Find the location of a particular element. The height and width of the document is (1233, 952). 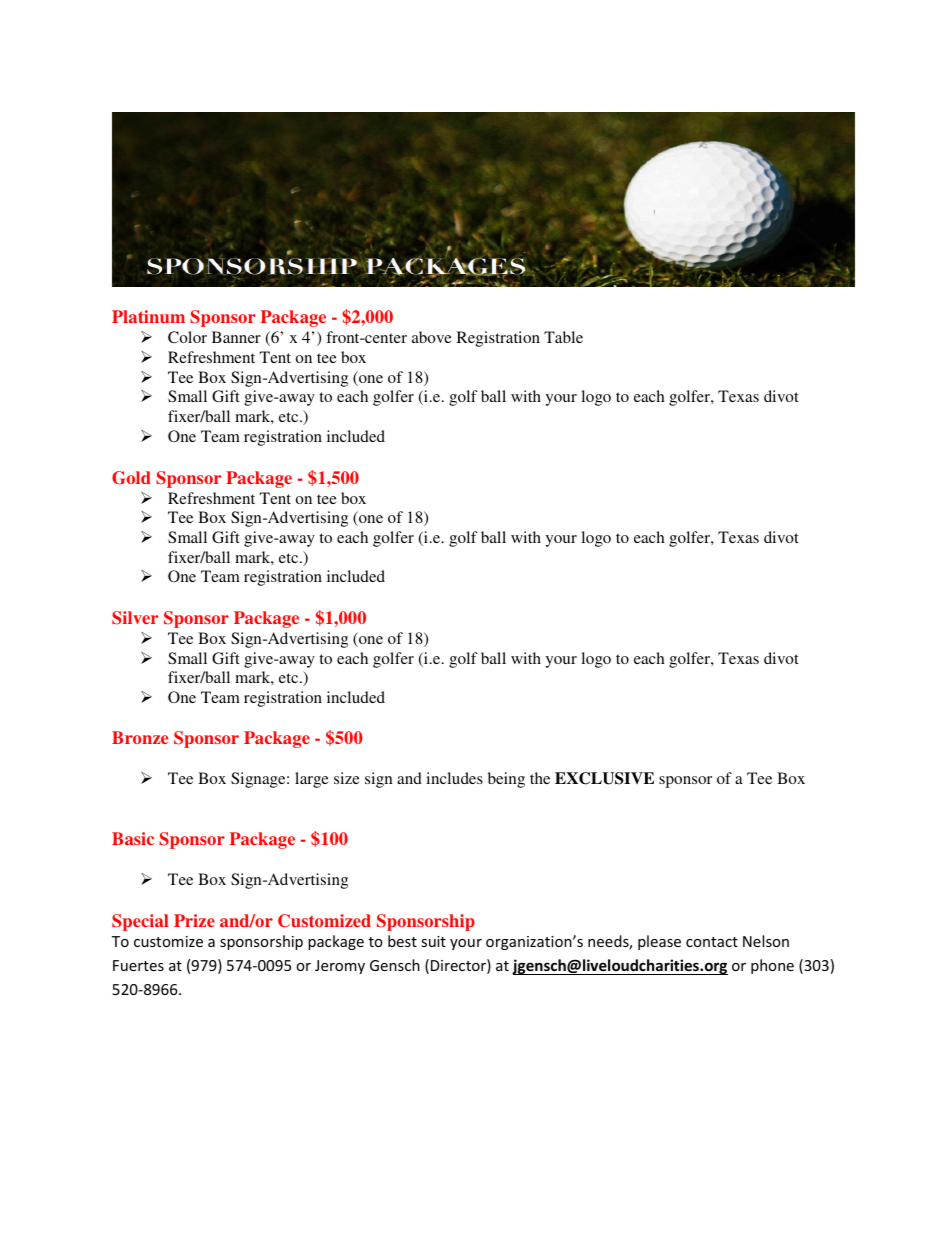

above is located at coordinates (432, 337).
